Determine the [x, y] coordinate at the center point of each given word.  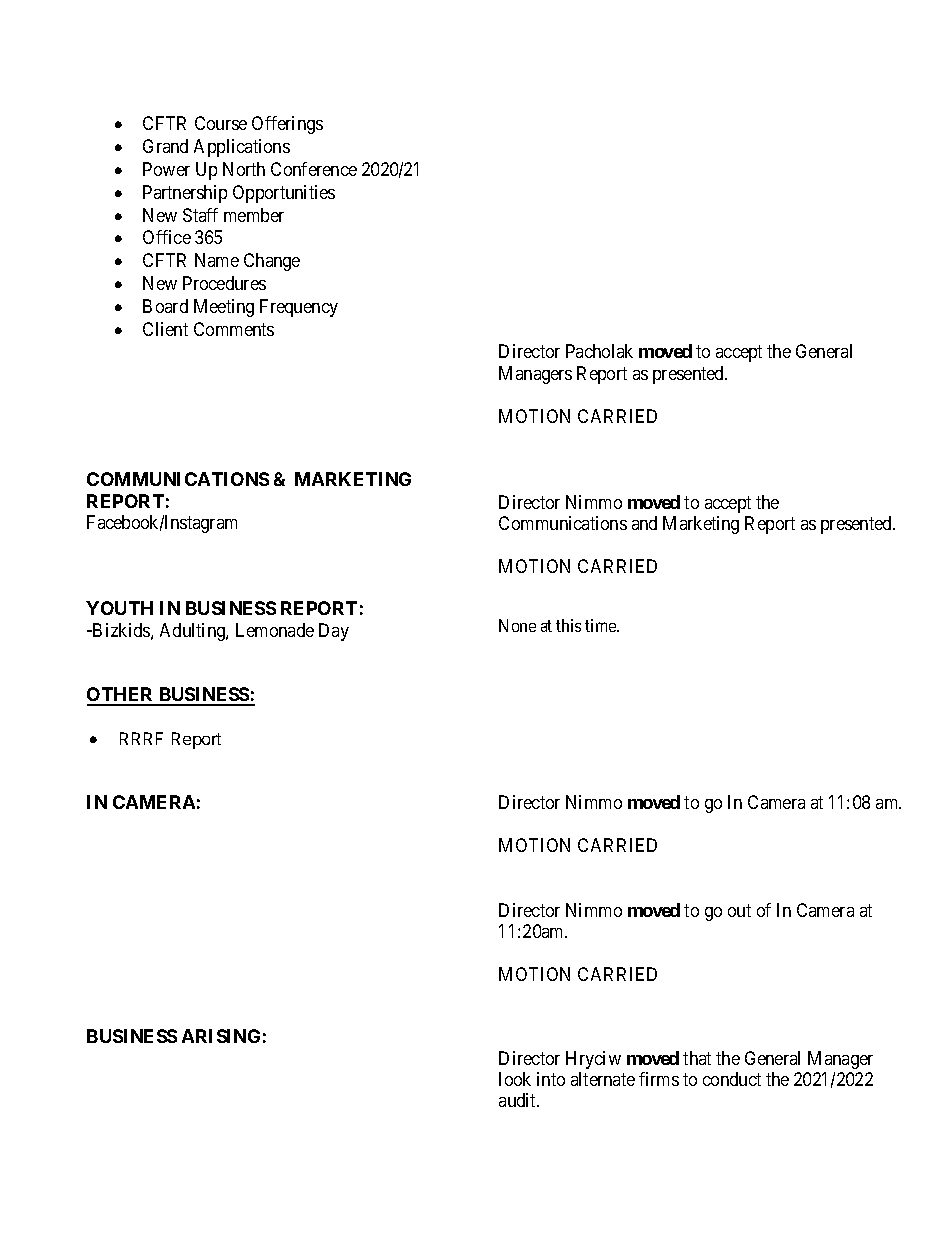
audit [519, 1100]
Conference [314, 169]
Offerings [287, 125]
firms [659, 1079]
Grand [165, 146]
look [515, 1079]
